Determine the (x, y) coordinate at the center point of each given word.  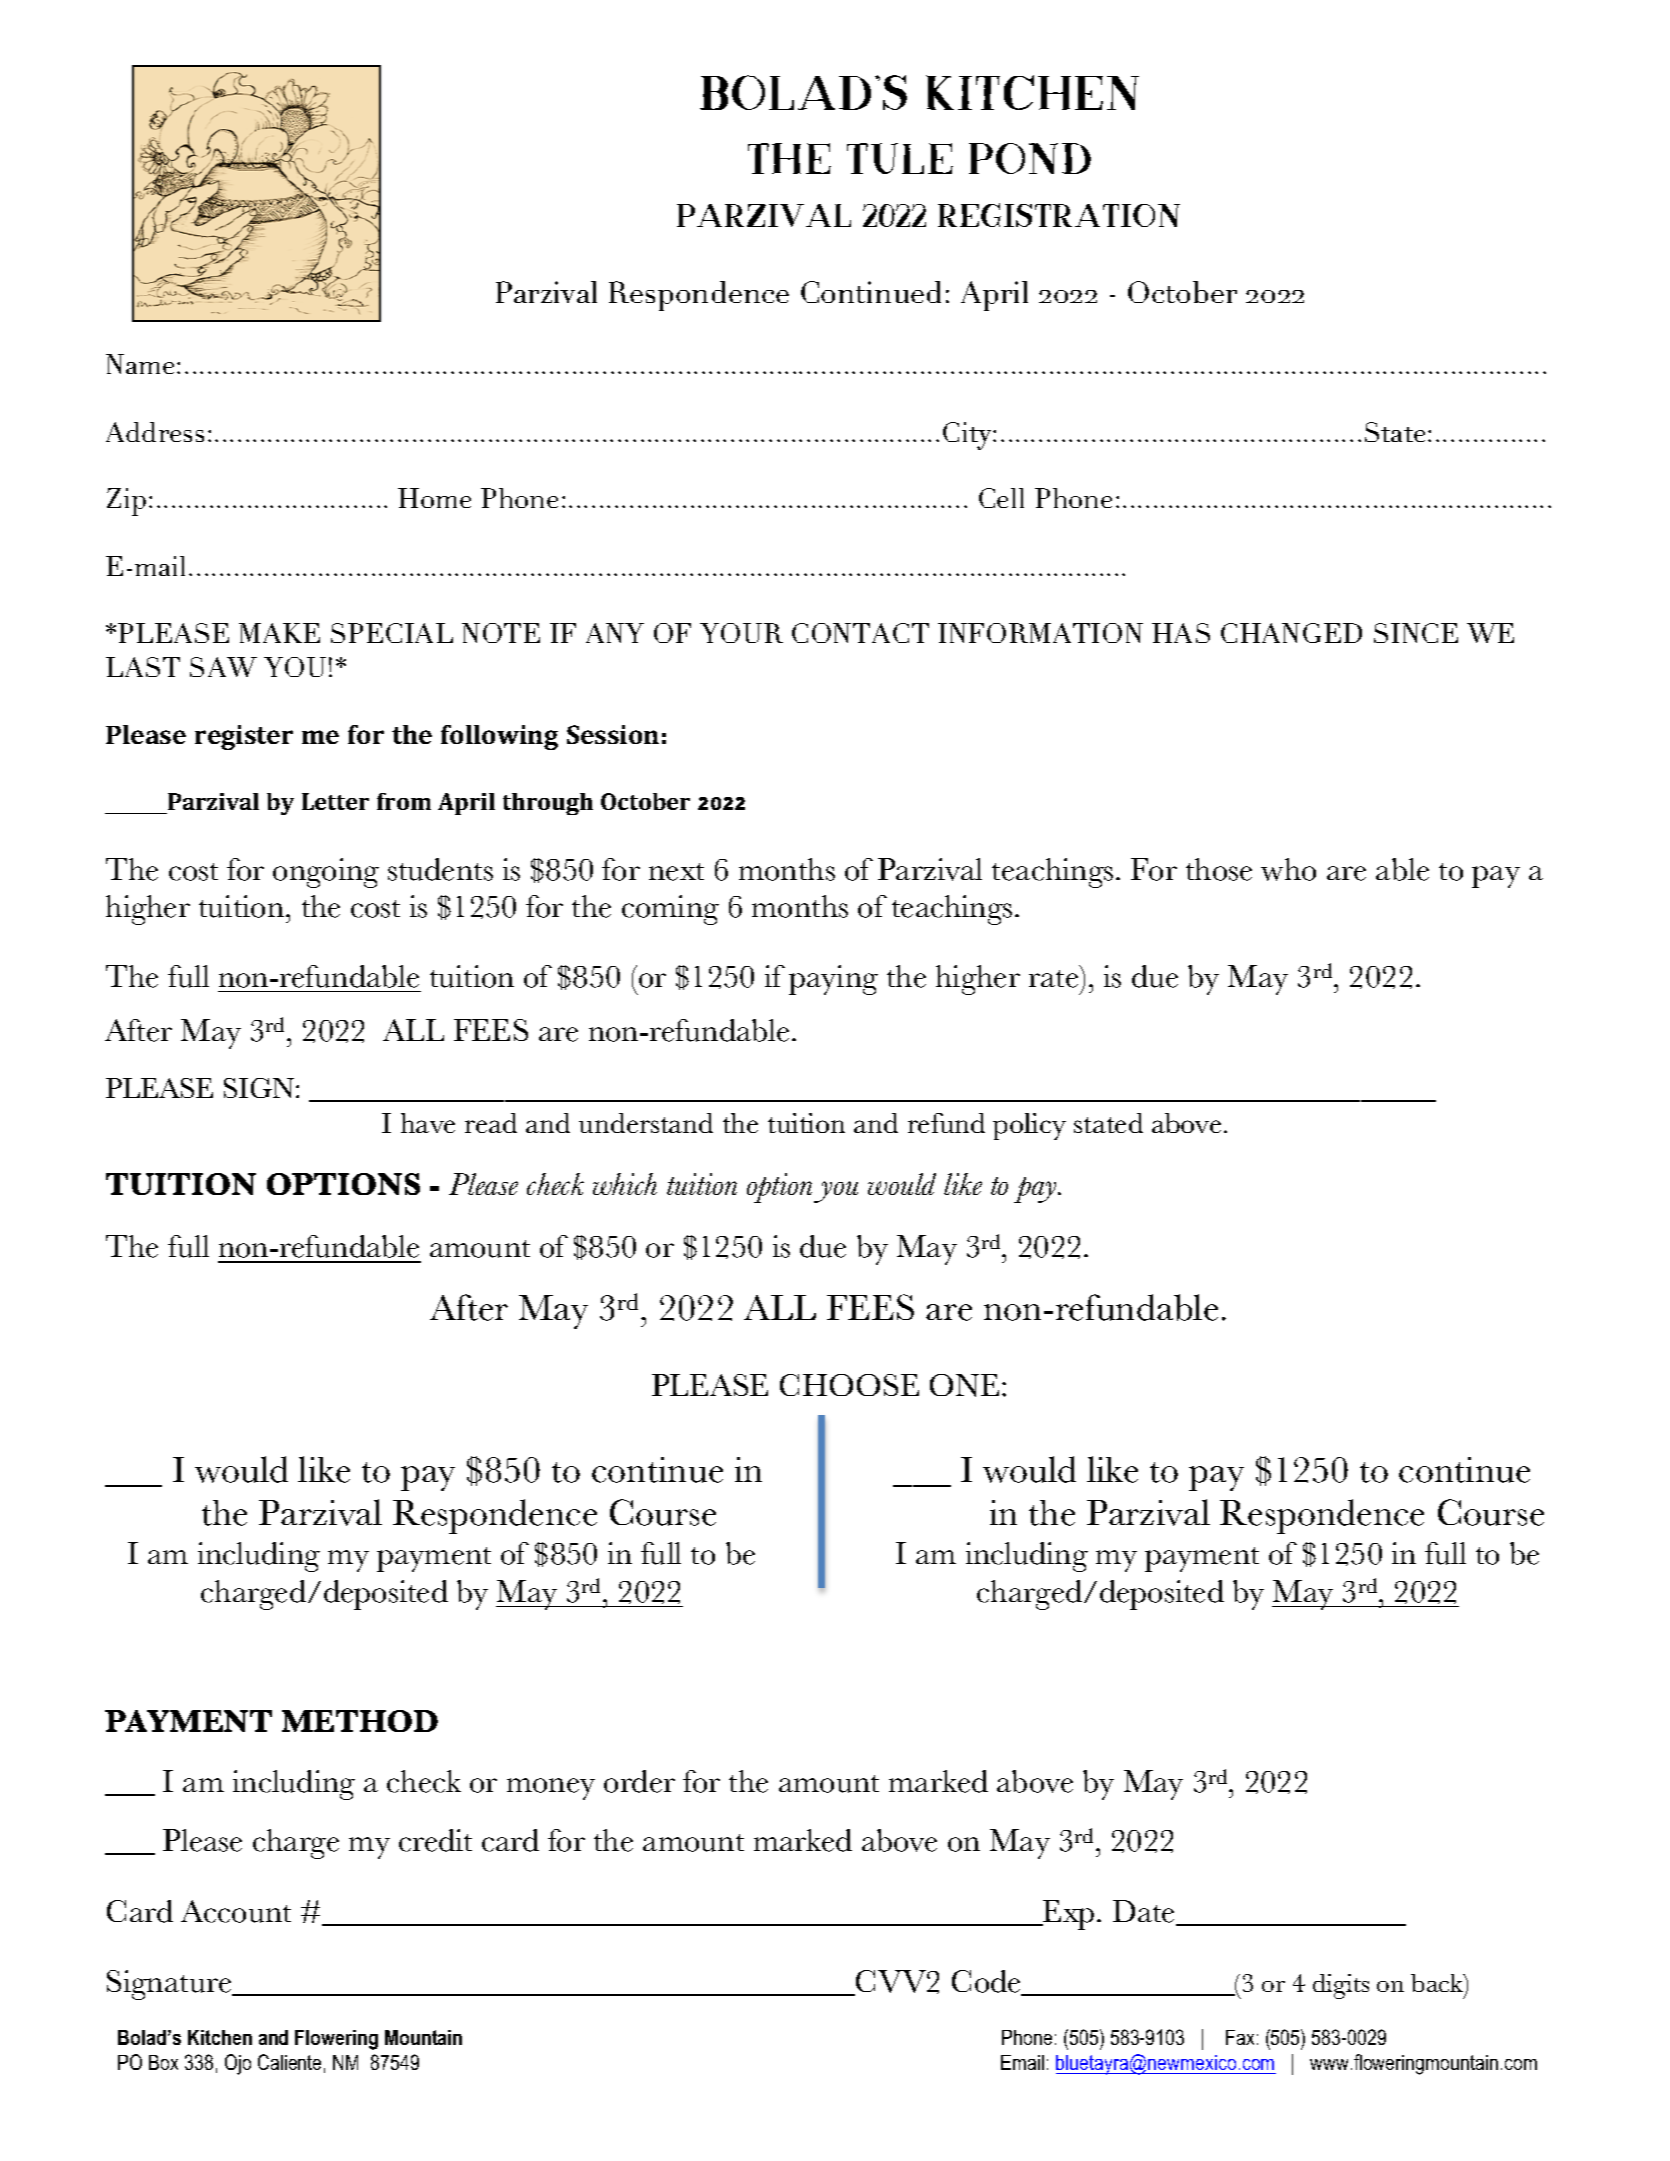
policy (1029, 1126)
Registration (1059, 215)
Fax (1240, 2037)
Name (140, 364)
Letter (335, 801)
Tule (900, 158)
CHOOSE (849, 1385)
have (428, 1123)
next (676, 872)
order (639, 1781)
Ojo (238, 2064)
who (1288, 869)
